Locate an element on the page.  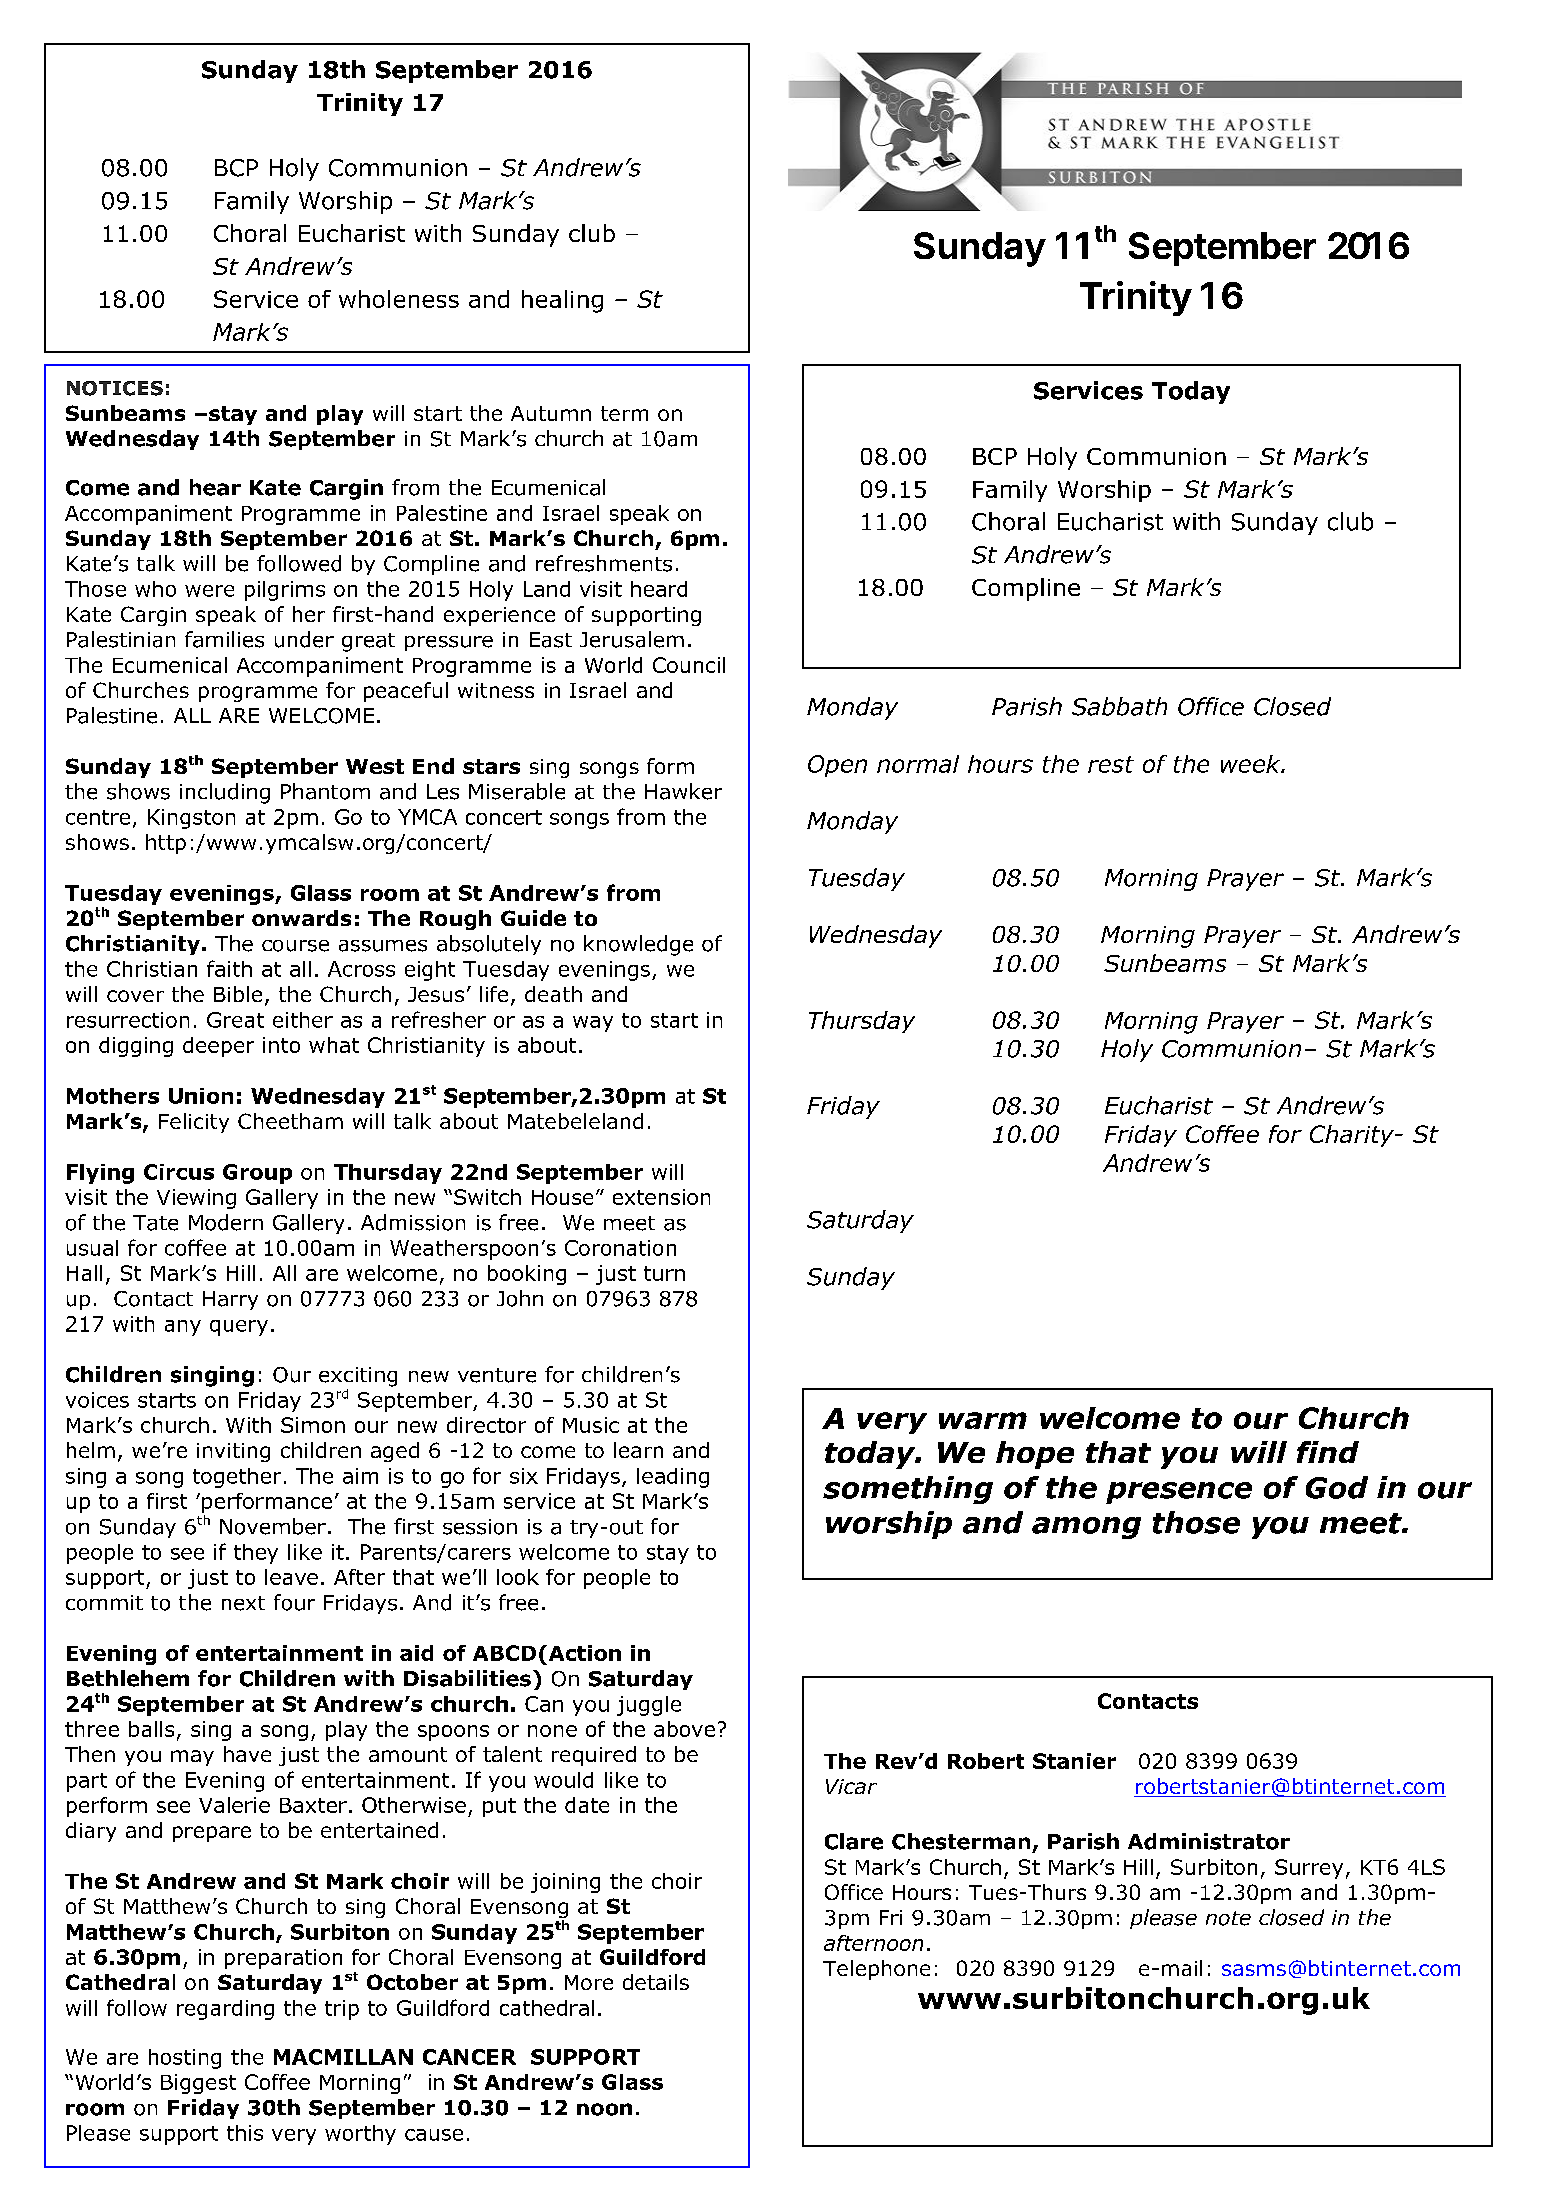
rest is located at coordinates (1111, 764).
